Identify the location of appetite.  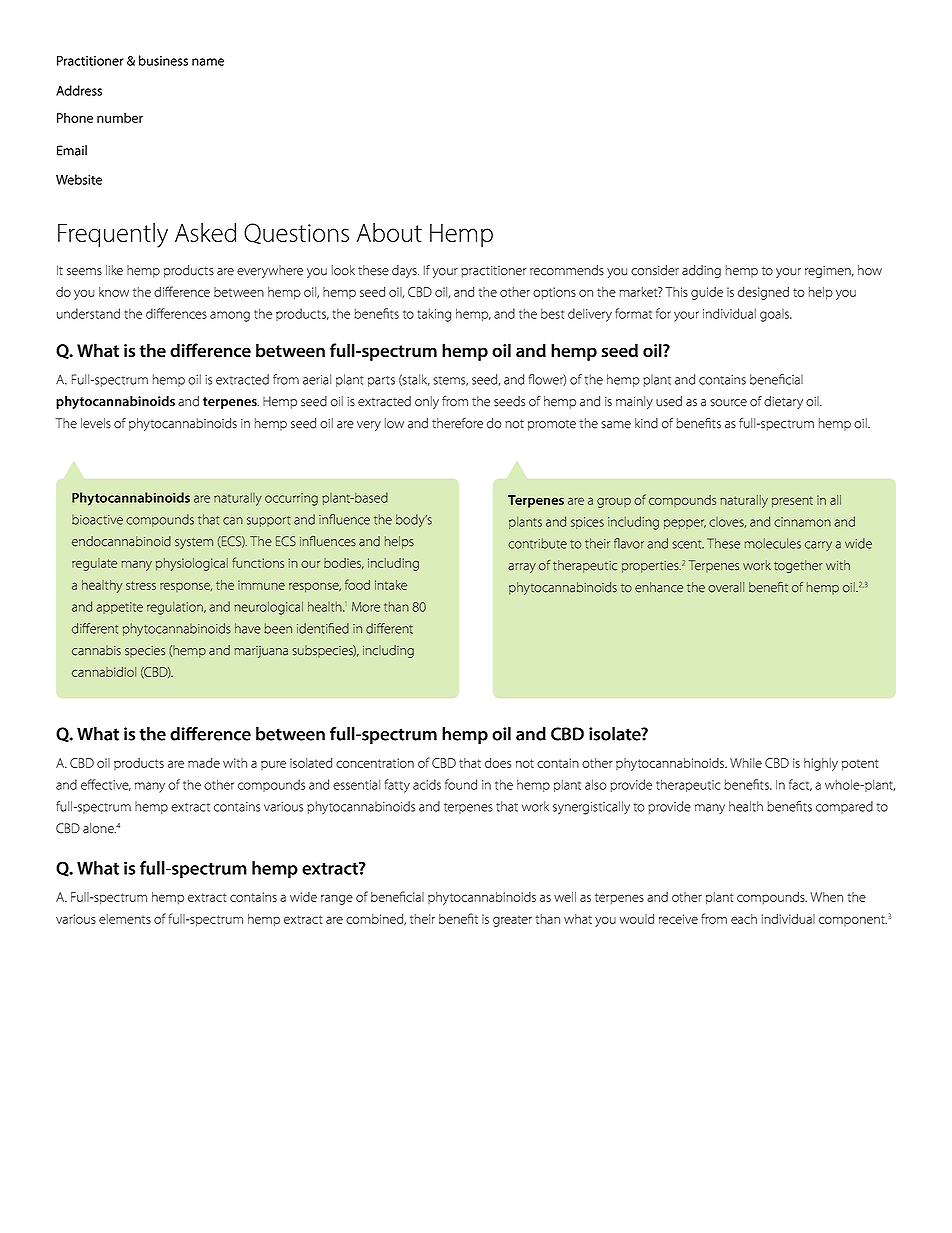
(119, 608).
